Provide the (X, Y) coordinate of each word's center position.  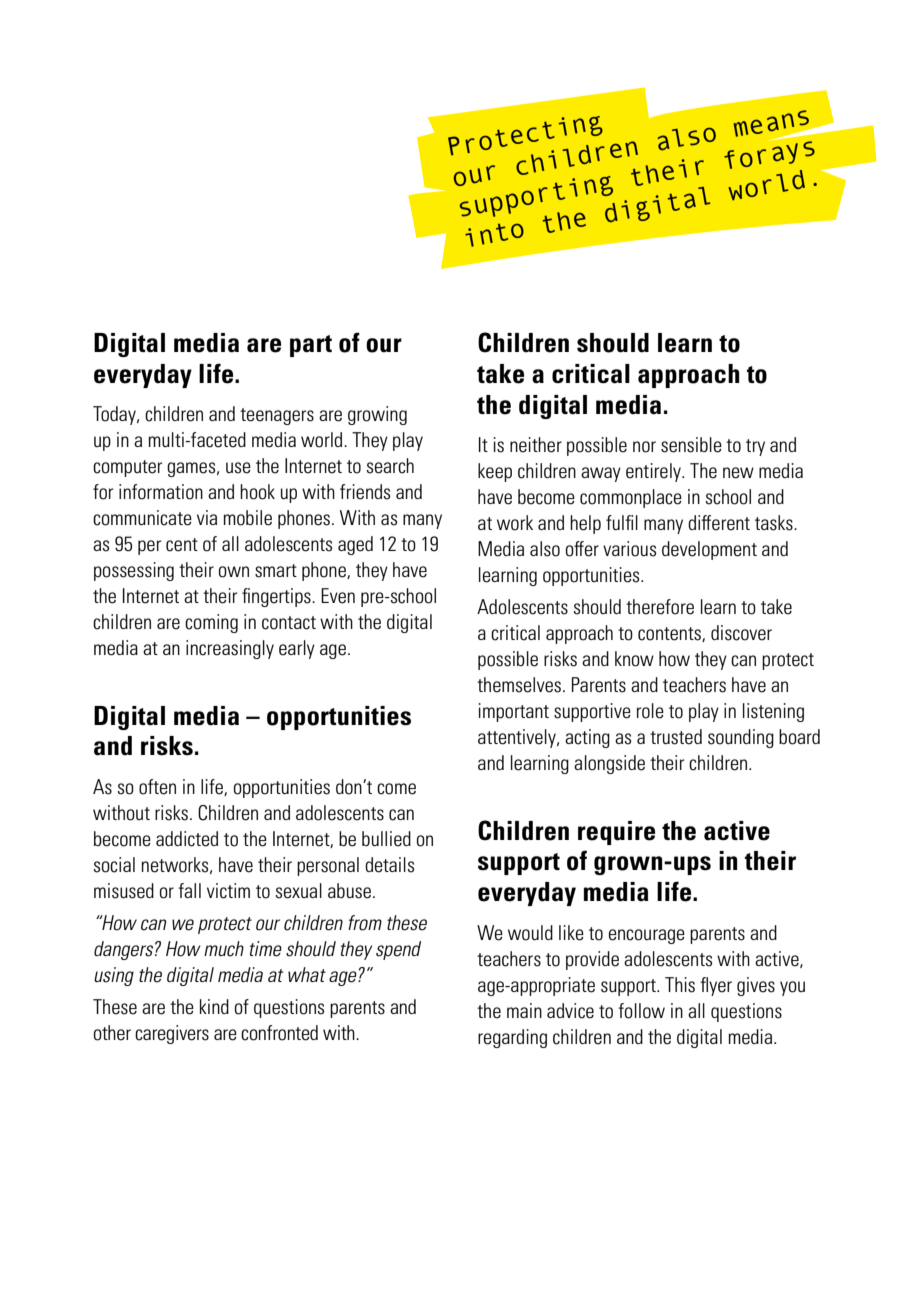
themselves (519, 685)
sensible (691, 445)
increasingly (230, 649)
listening (773, 712)
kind (214, 1006)
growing (377, 415)
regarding (512, 1038)
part (311, 346)
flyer (716, 986)
